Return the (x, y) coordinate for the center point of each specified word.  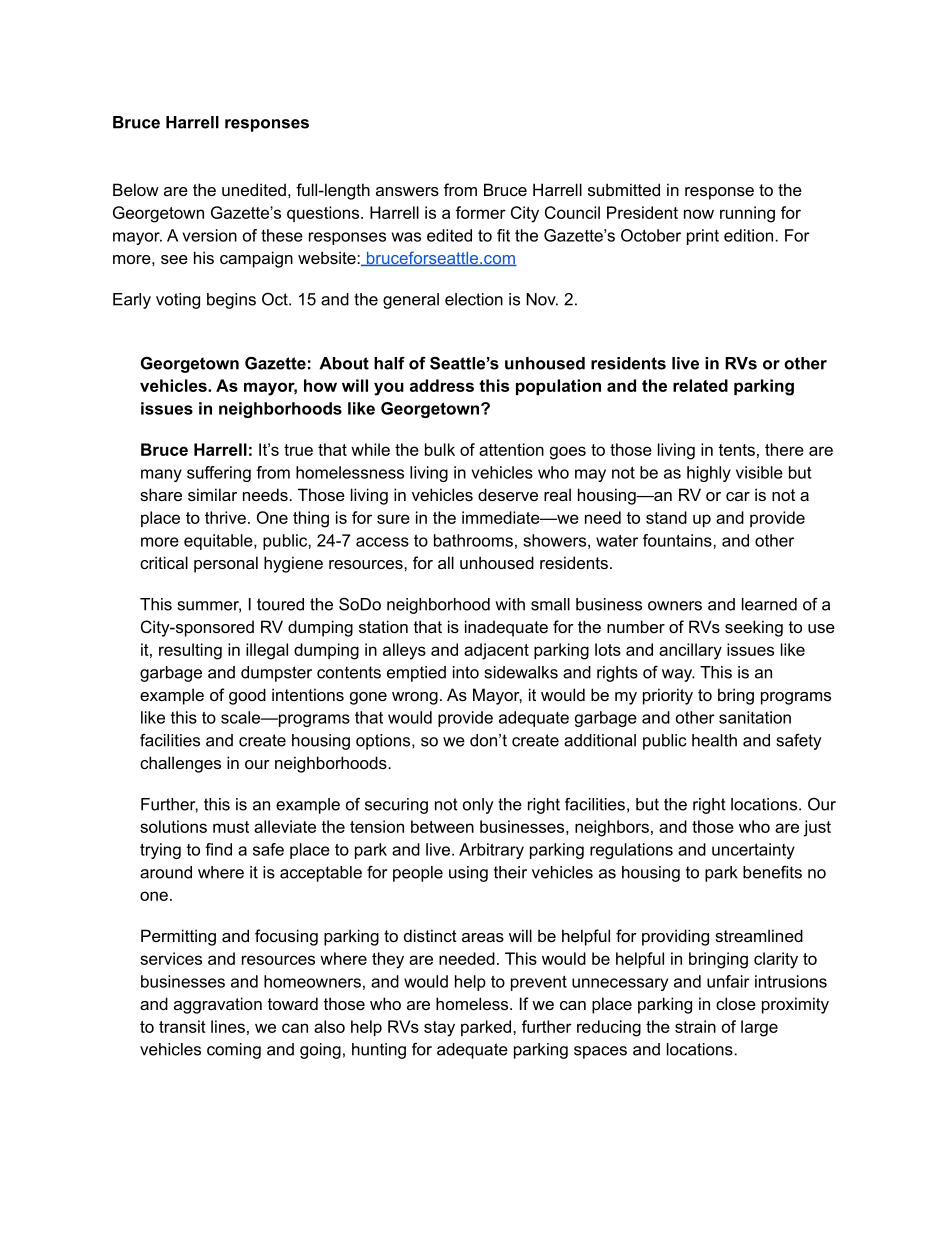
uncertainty (753, 851)
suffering (219, 474)
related (700, 385)
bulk (440, 449)
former (481, 212)
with (510, 604)
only (478, 806)
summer (209, 607)
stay (439, 1029)
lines (228, 1026)
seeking (754, 628)
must (231, 827)
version (209, 235)
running (747, 214)
